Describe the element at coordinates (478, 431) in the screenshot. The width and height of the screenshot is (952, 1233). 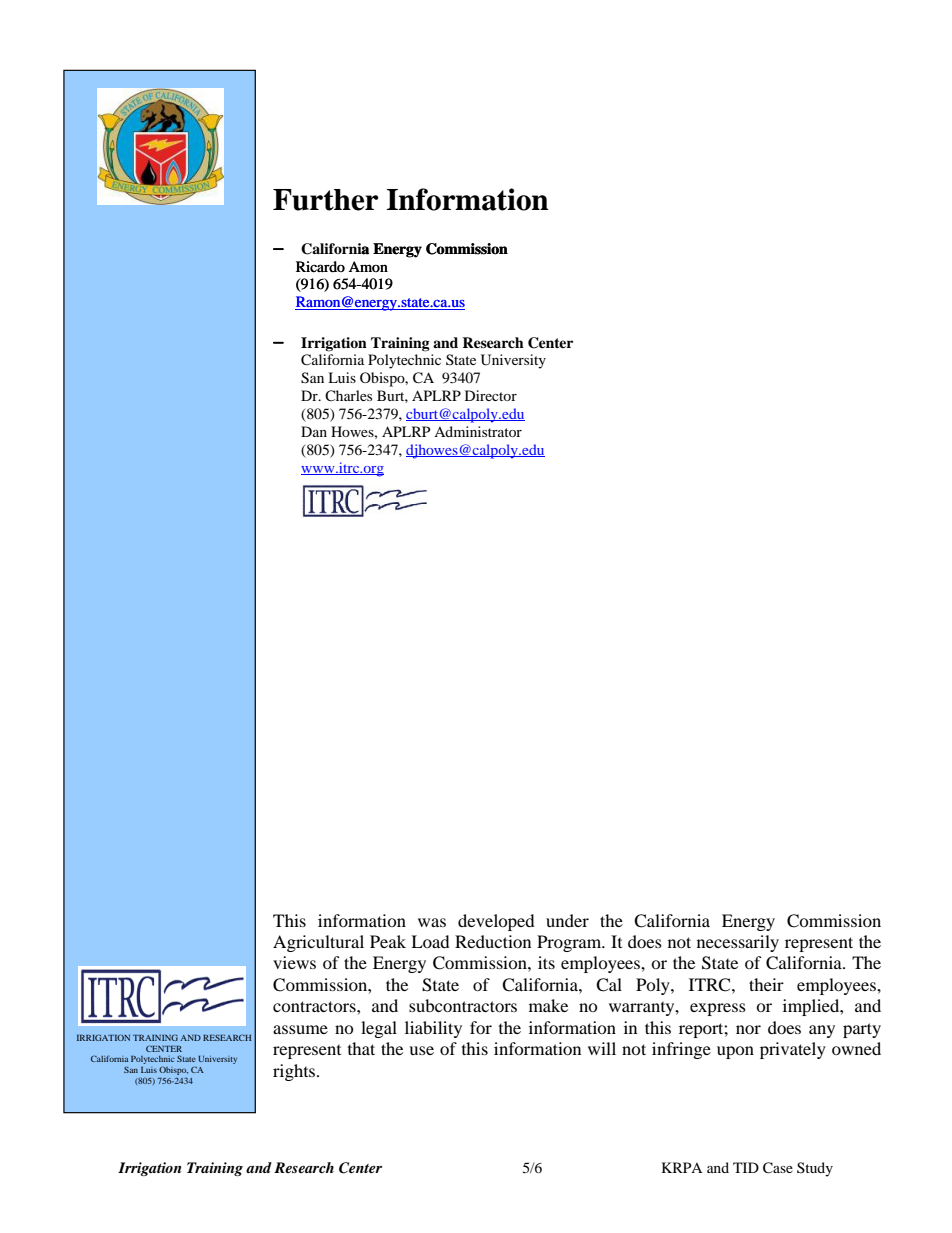
I see `Administrator` at that location.
